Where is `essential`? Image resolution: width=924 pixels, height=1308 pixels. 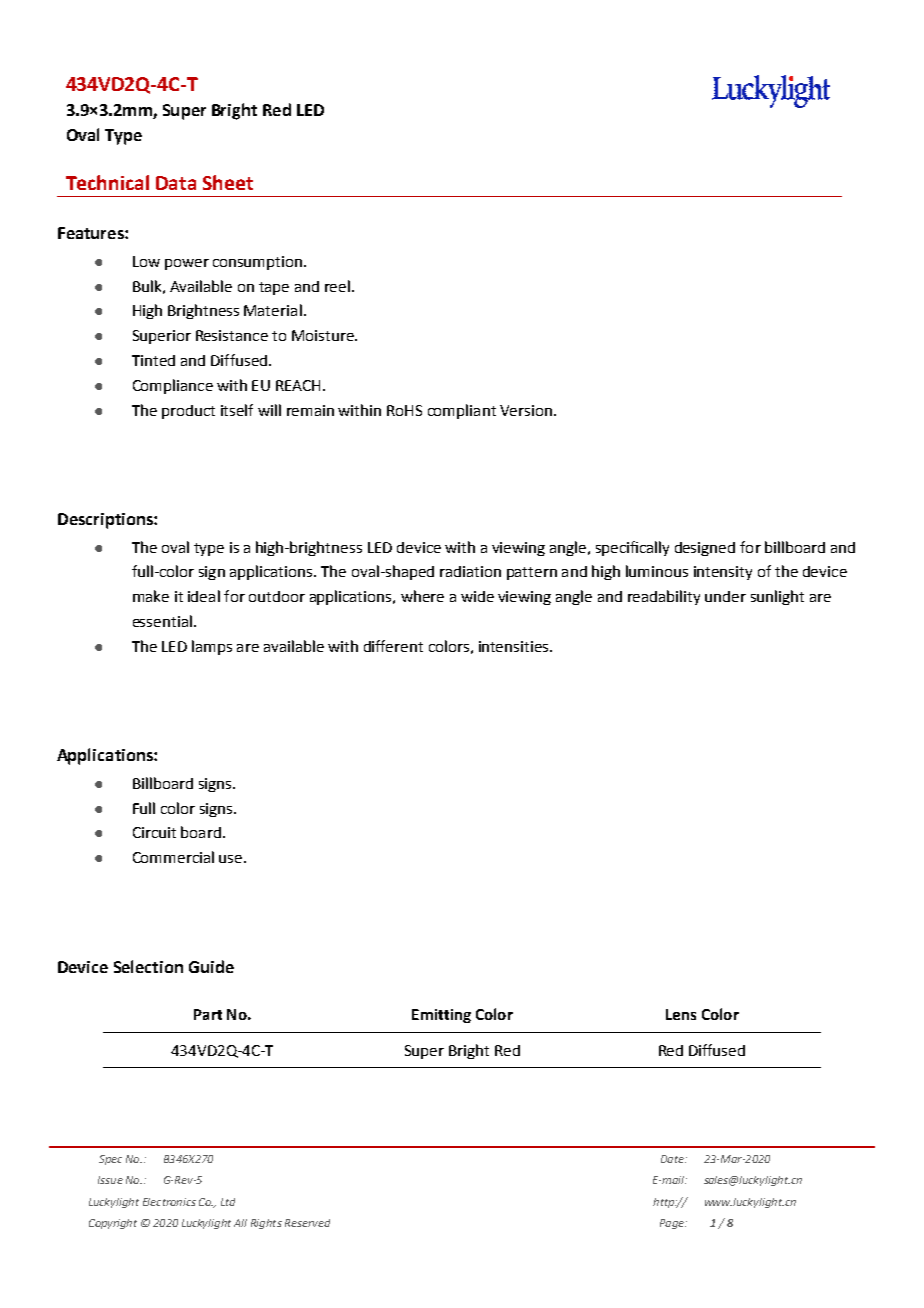 essential is located at coordinates (162, 621).
